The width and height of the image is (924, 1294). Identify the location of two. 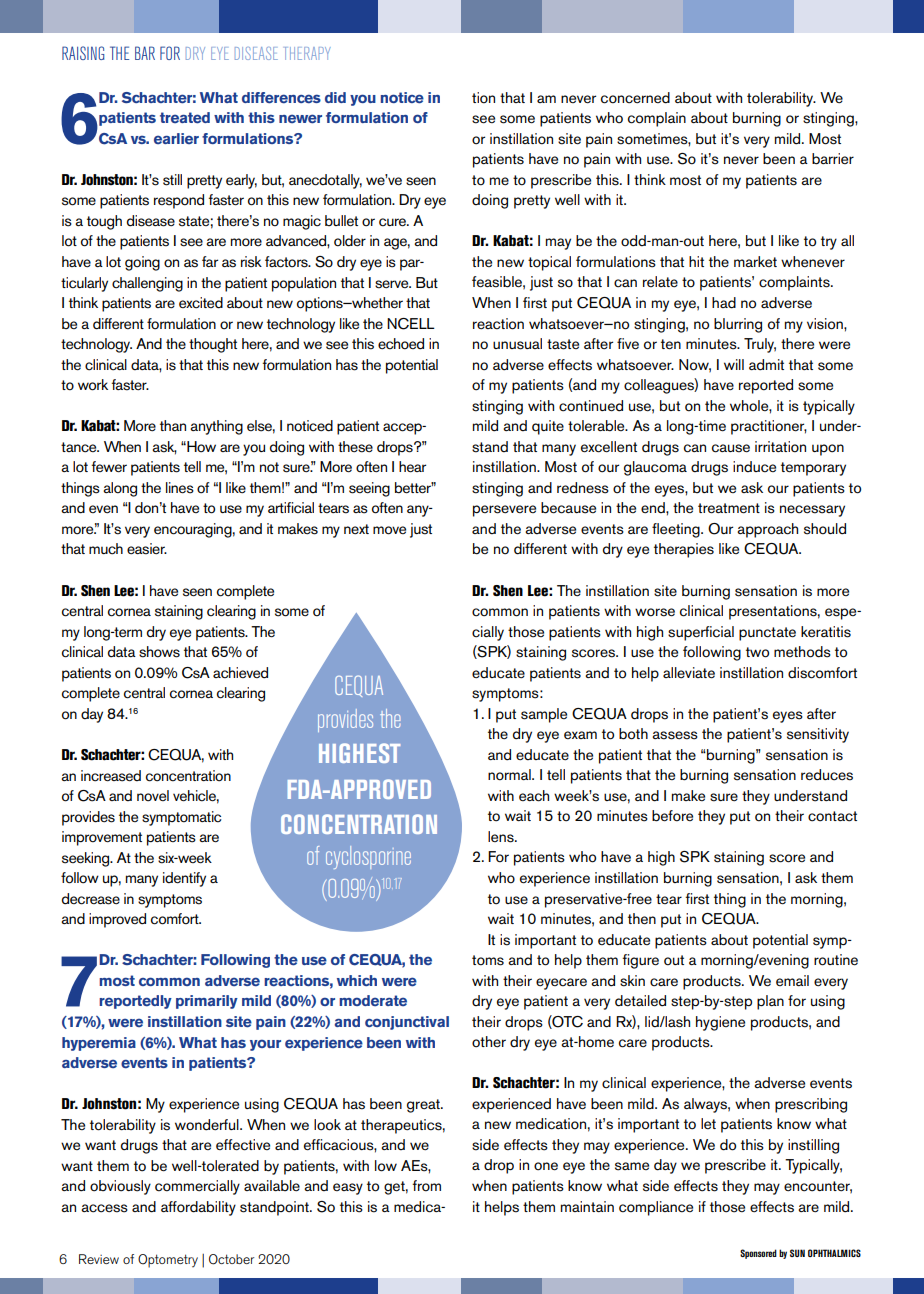
(757, 652).
